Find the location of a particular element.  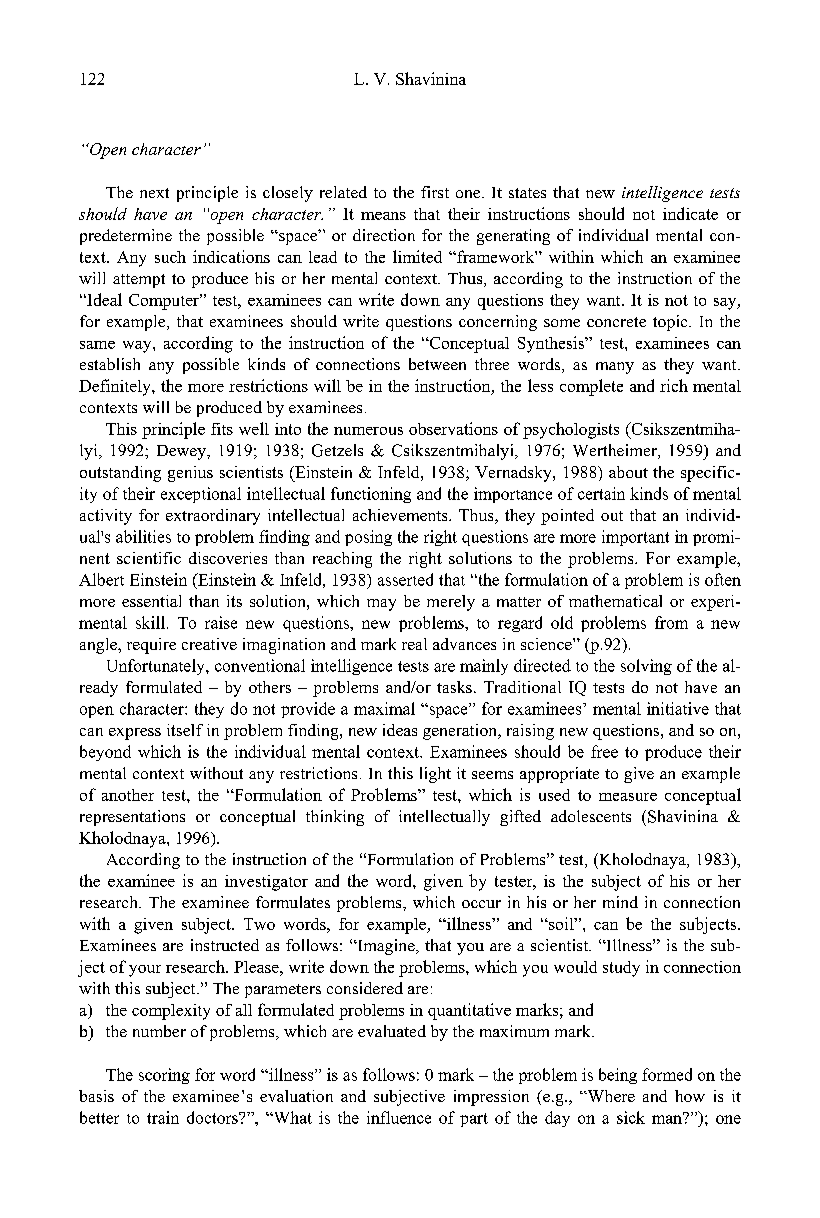

next is located at coordinates (154, 193).
